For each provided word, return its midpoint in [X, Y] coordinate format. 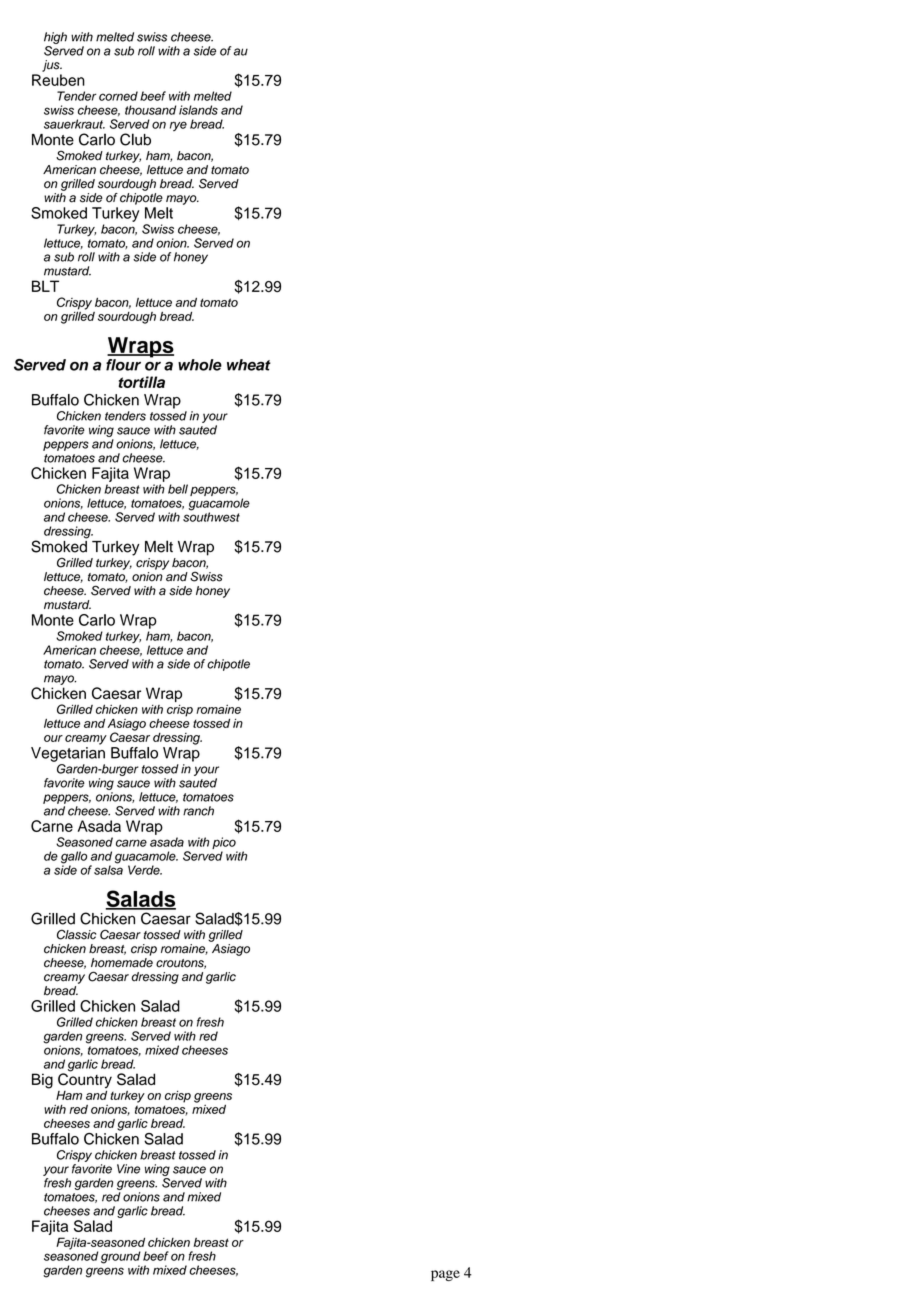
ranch [198, 811]
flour [123, 365]
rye [178, 126]
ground [121, 1258]
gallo [74, 858]
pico [225, 844]
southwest [211, 516]
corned [118, 96]
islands [198, 110]
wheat [249, 365]
